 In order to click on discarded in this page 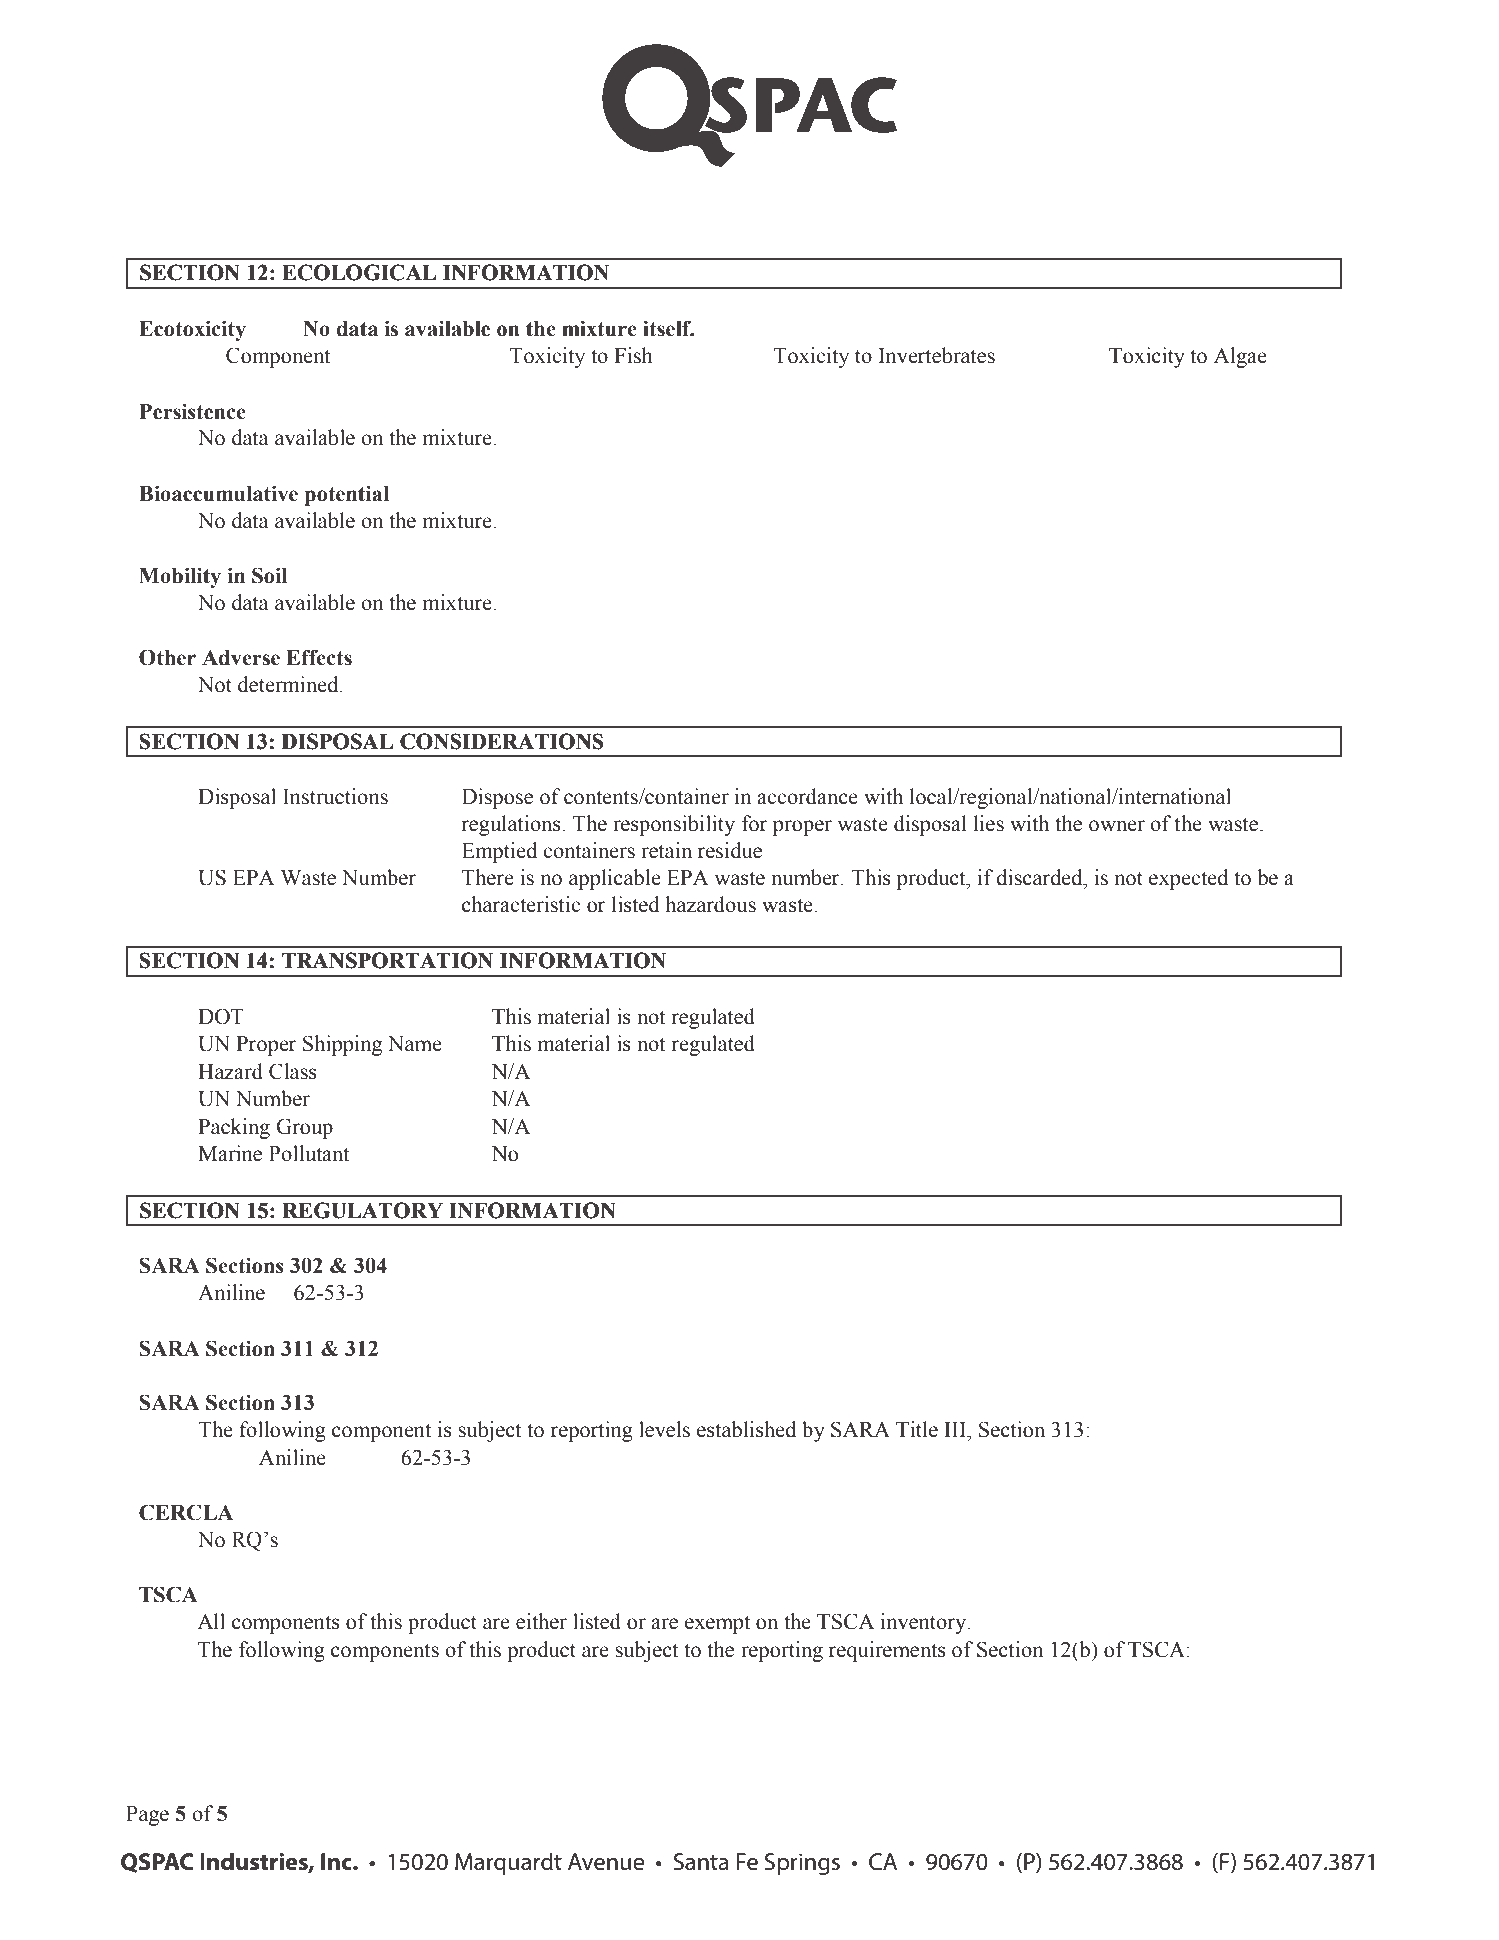, I will do `click(1040, 877)`.
